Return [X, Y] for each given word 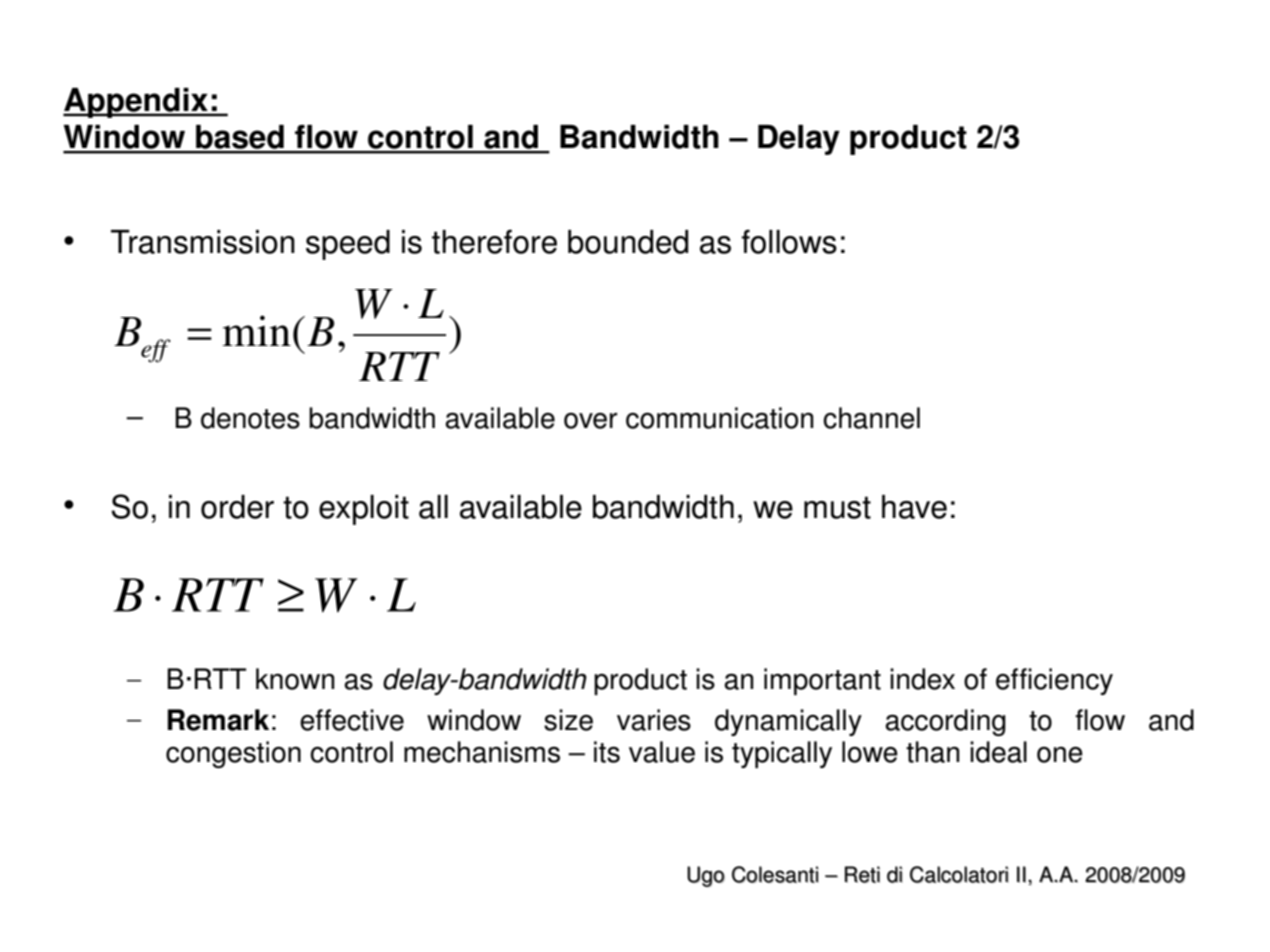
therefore [494, 241]
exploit [364, 510]
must [837, 507]
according [945, 722]
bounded [628, 242]
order [237, 507]
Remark [218, 720]
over [590, 421]
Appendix [136, 103]
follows [789, 241]
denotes [250, 418]
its [607, 752]
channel [871, 418]
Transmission [203, 242]
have [914, 507]
